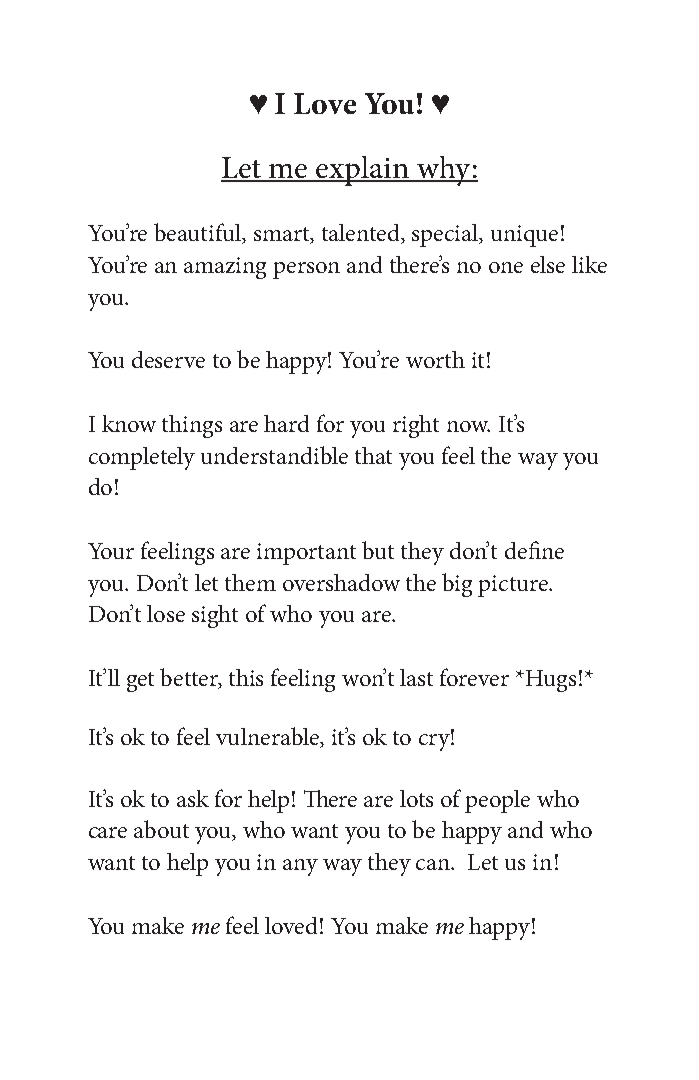 Image resolution: width=699 pixels, height=1080 pixels. What do you see at coordinates (443, 171) in the document?
I see `why` at bounding box center [443, 171].
